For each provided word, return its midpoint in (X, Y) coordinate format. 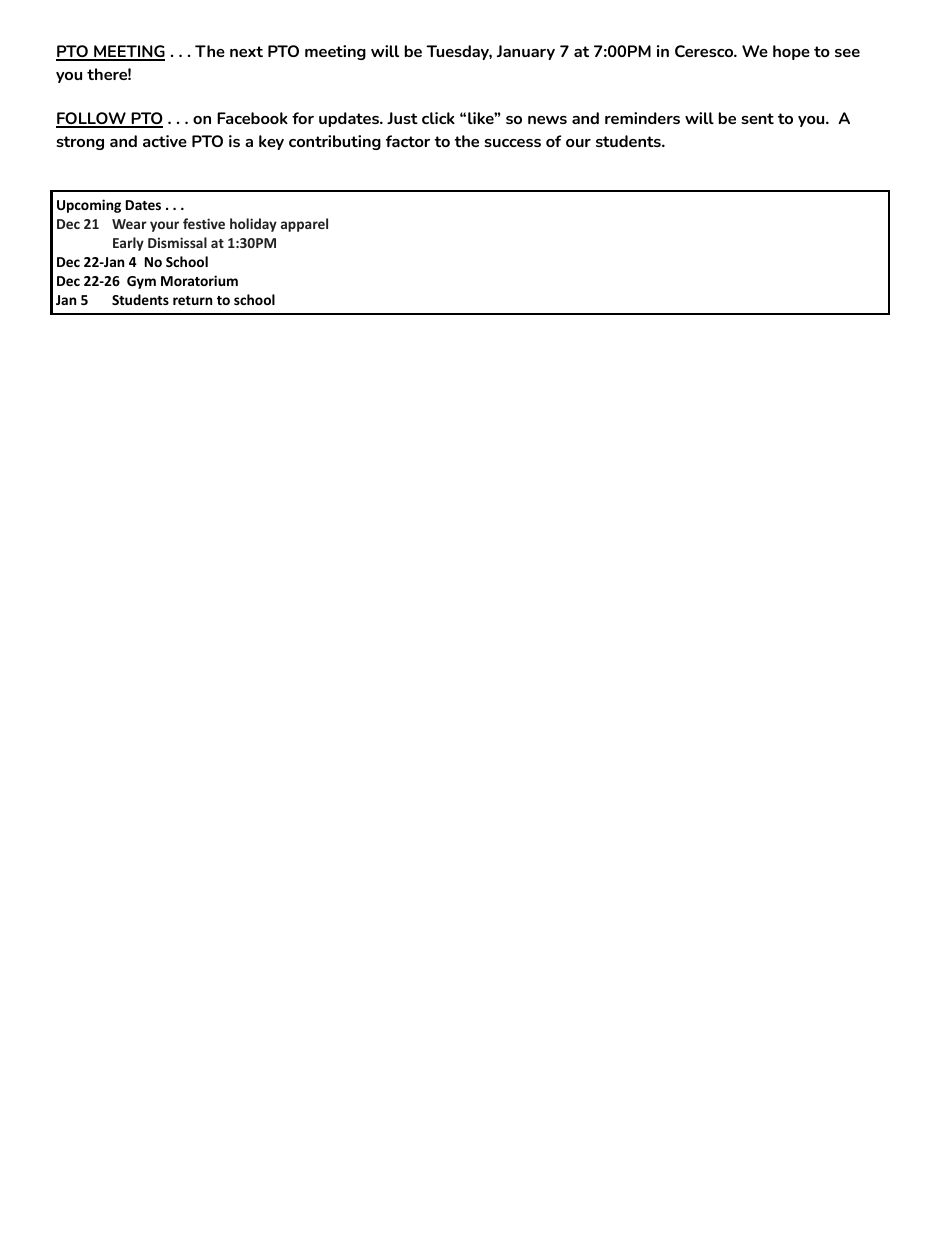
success (512, 143)
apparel (304, 225)
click (438, 118)
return (192, 300)
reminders (642, 118)
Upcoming (89, 206)
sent (757, 118)
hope (791, 52)
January (526, 52)
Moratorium (199, 280)
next (246, 51)
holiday (253, 225)
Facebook (252, 118)
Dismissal (177, 242)
